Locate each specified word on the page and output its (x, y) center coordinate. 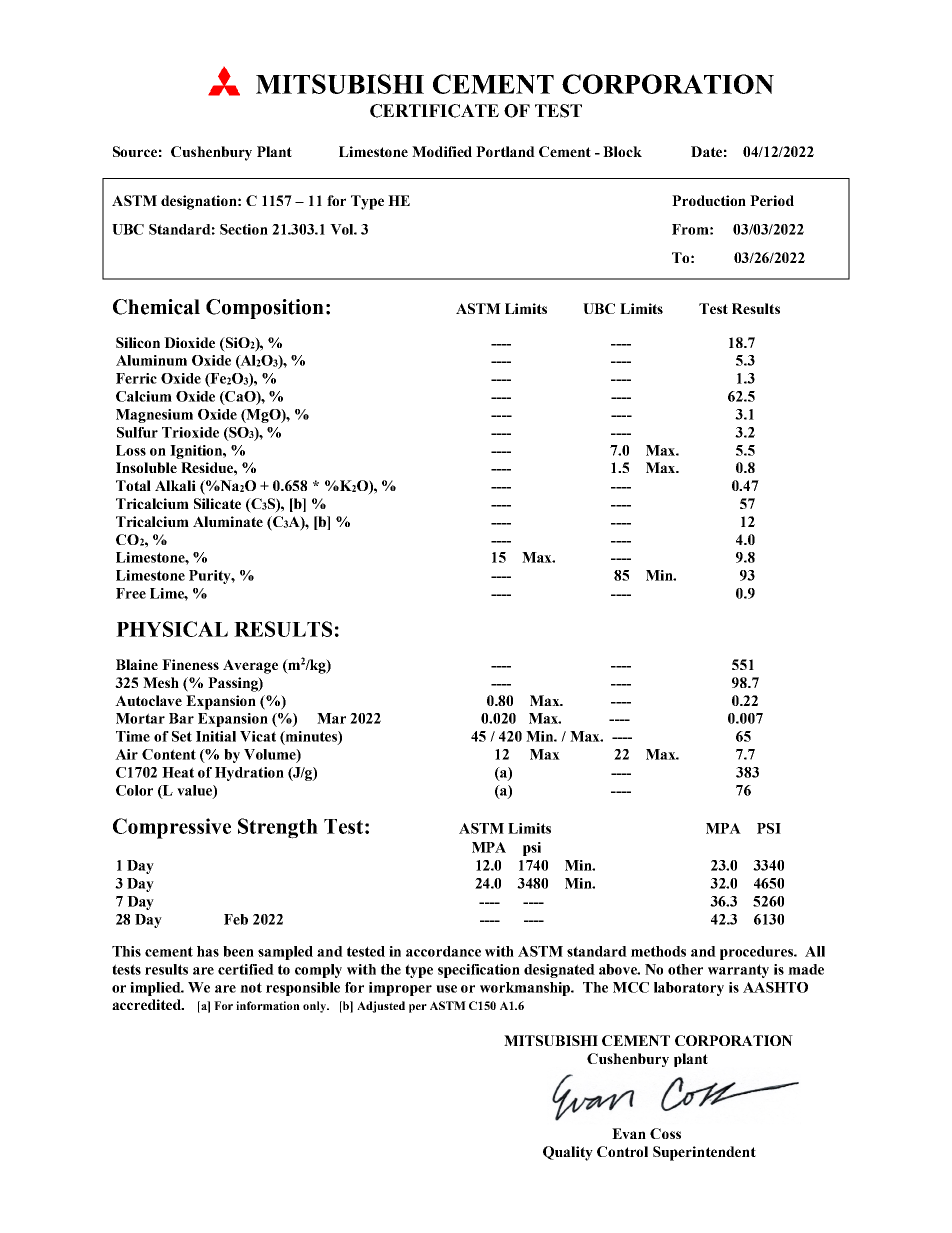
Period (772, 200)
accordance (443, 951)
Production (709, 200)
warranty (738, 971)
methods (658, 951)
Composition (265, 309)
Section (244, 229)
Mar (331, 718)
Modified (442, 151)
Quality (568, 1153)
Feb (236, 919)
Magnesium (154, 416)
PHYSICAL (172, 629)
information (268, 1005)
